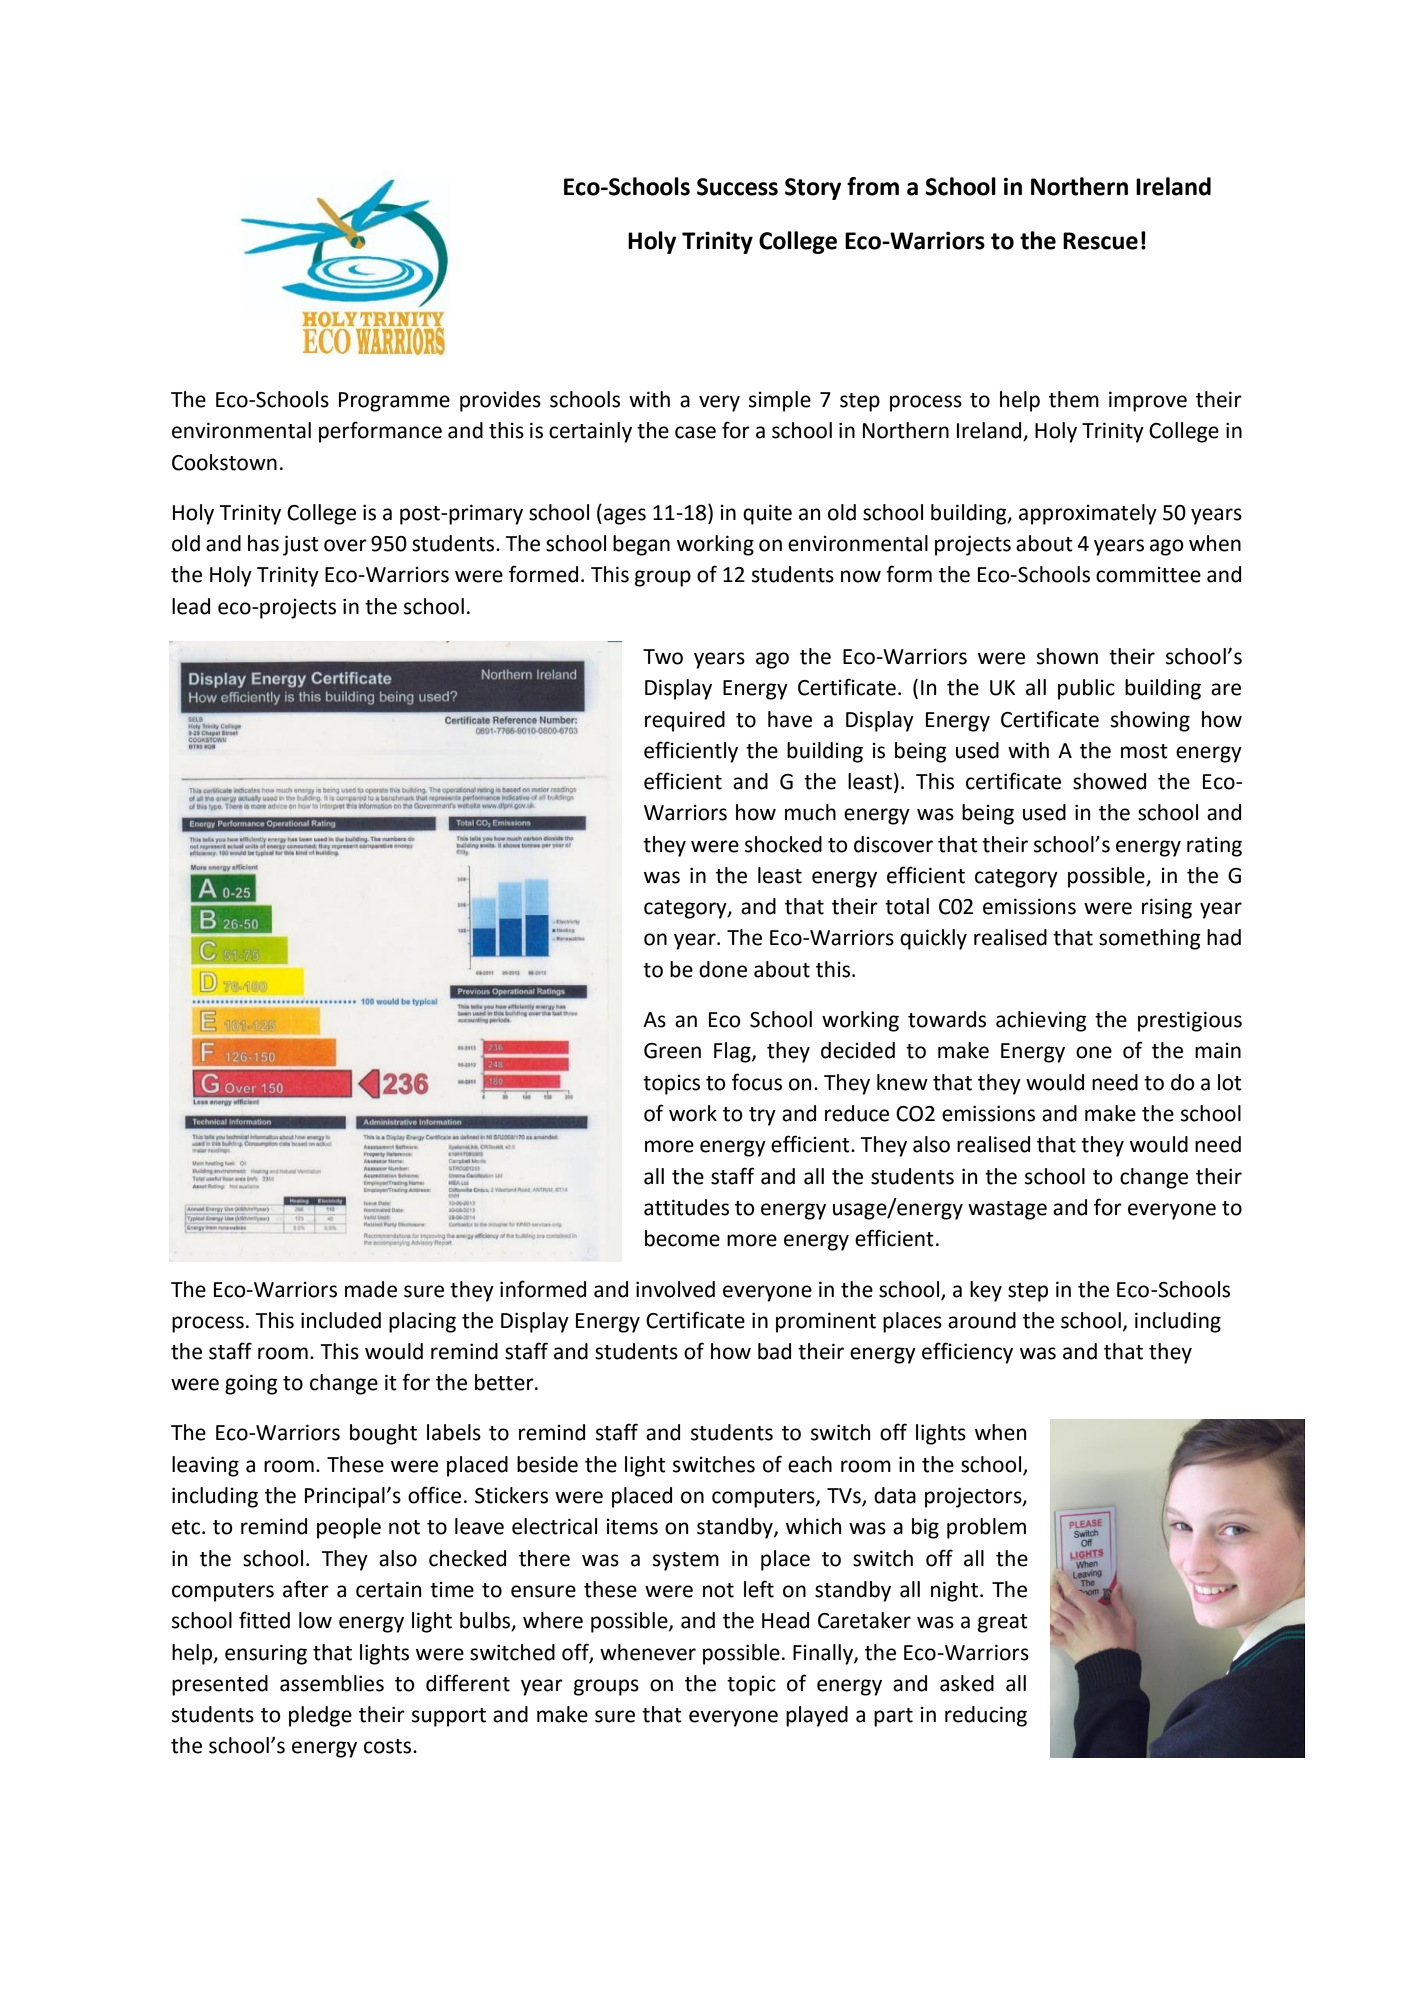 This screenshot has width=1414, height=1999. Describe the element at coordinates (1007, 1210) in the screenshot. I see `wastage` at that location.
